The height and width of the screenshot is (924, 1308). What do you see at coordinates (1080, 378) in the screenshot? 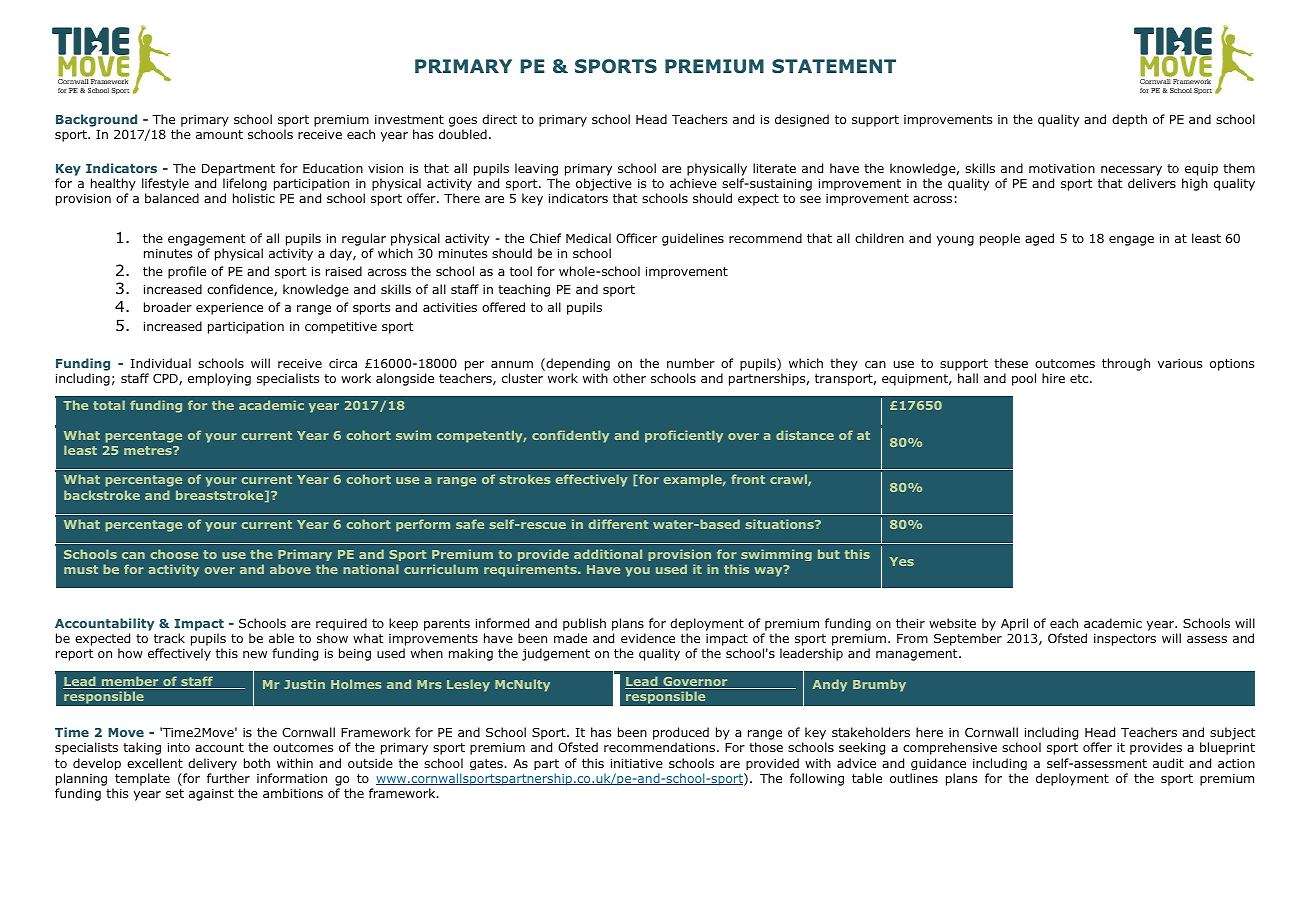
I see `etc` at bounding box center [1080, 378].
